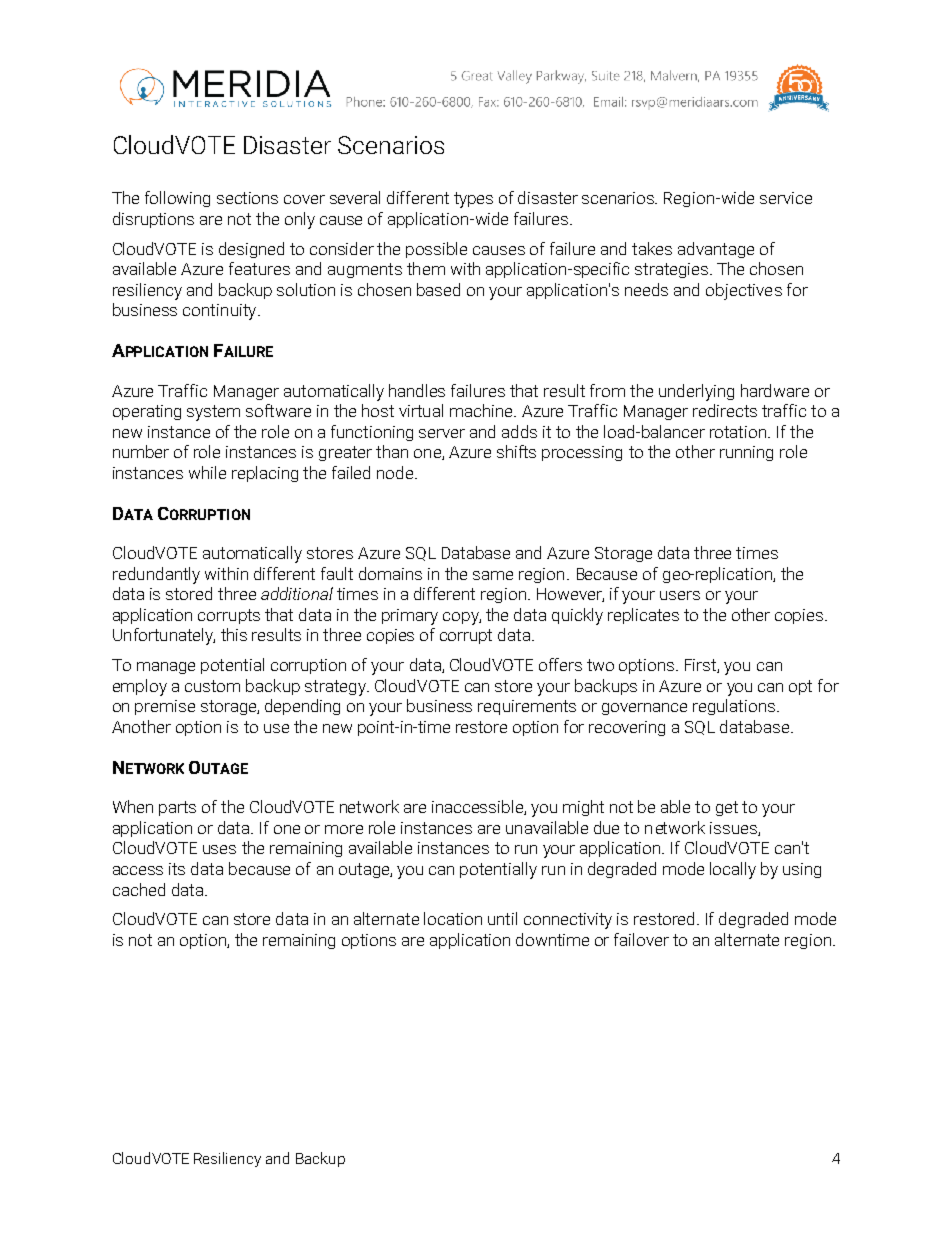 The height and width of the screenshot is (1233, 952). Describe the element at coordinates (716, 250) in the screenshot. I see `advantage` at that location.
